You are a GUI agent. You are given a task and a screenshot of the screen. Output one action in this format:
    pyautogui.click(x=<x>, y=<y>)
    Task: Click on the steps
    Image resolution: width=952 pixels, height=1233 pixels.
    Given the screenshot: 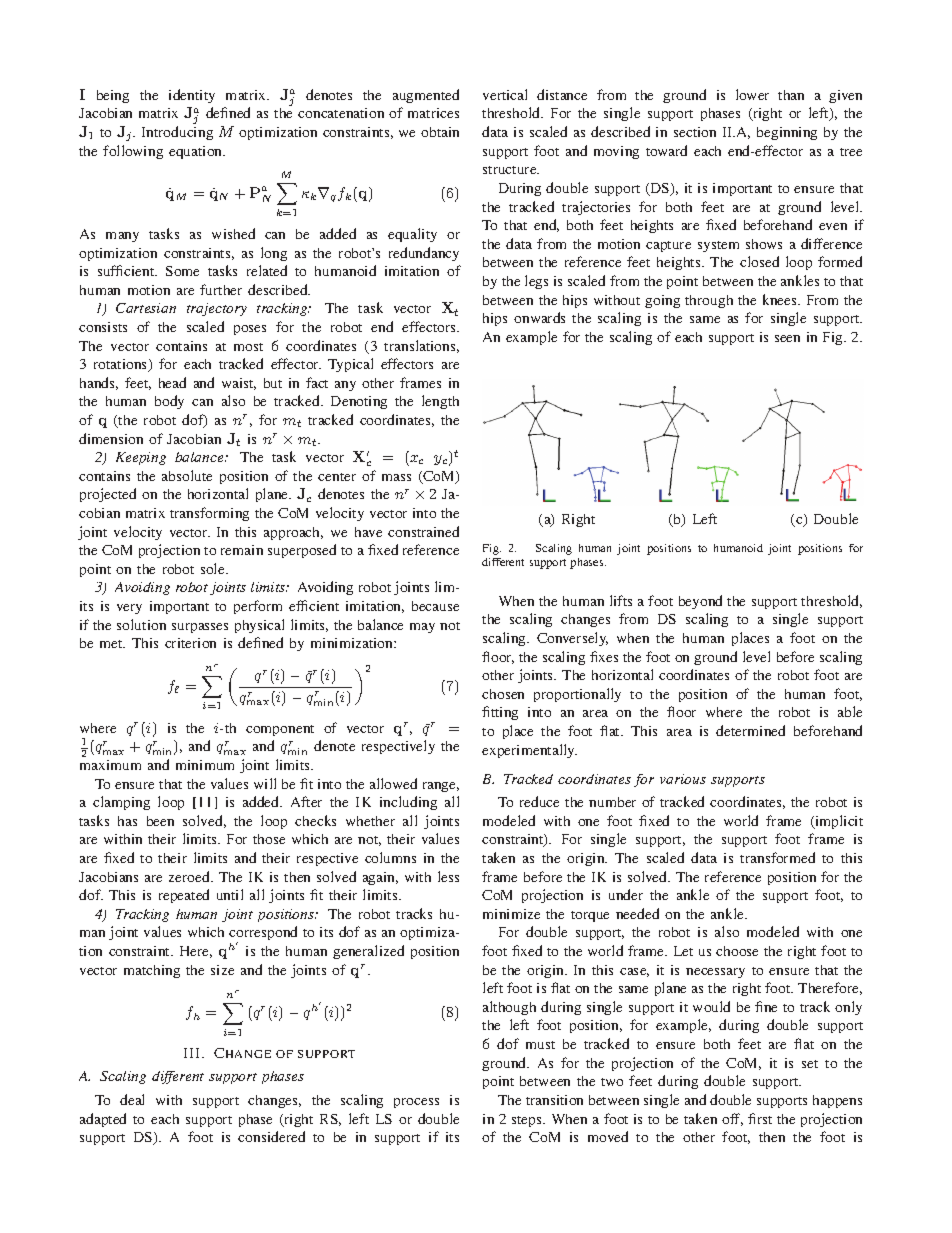 What is the action you would take?
    pyautogui.click(x=528, y=1121)
